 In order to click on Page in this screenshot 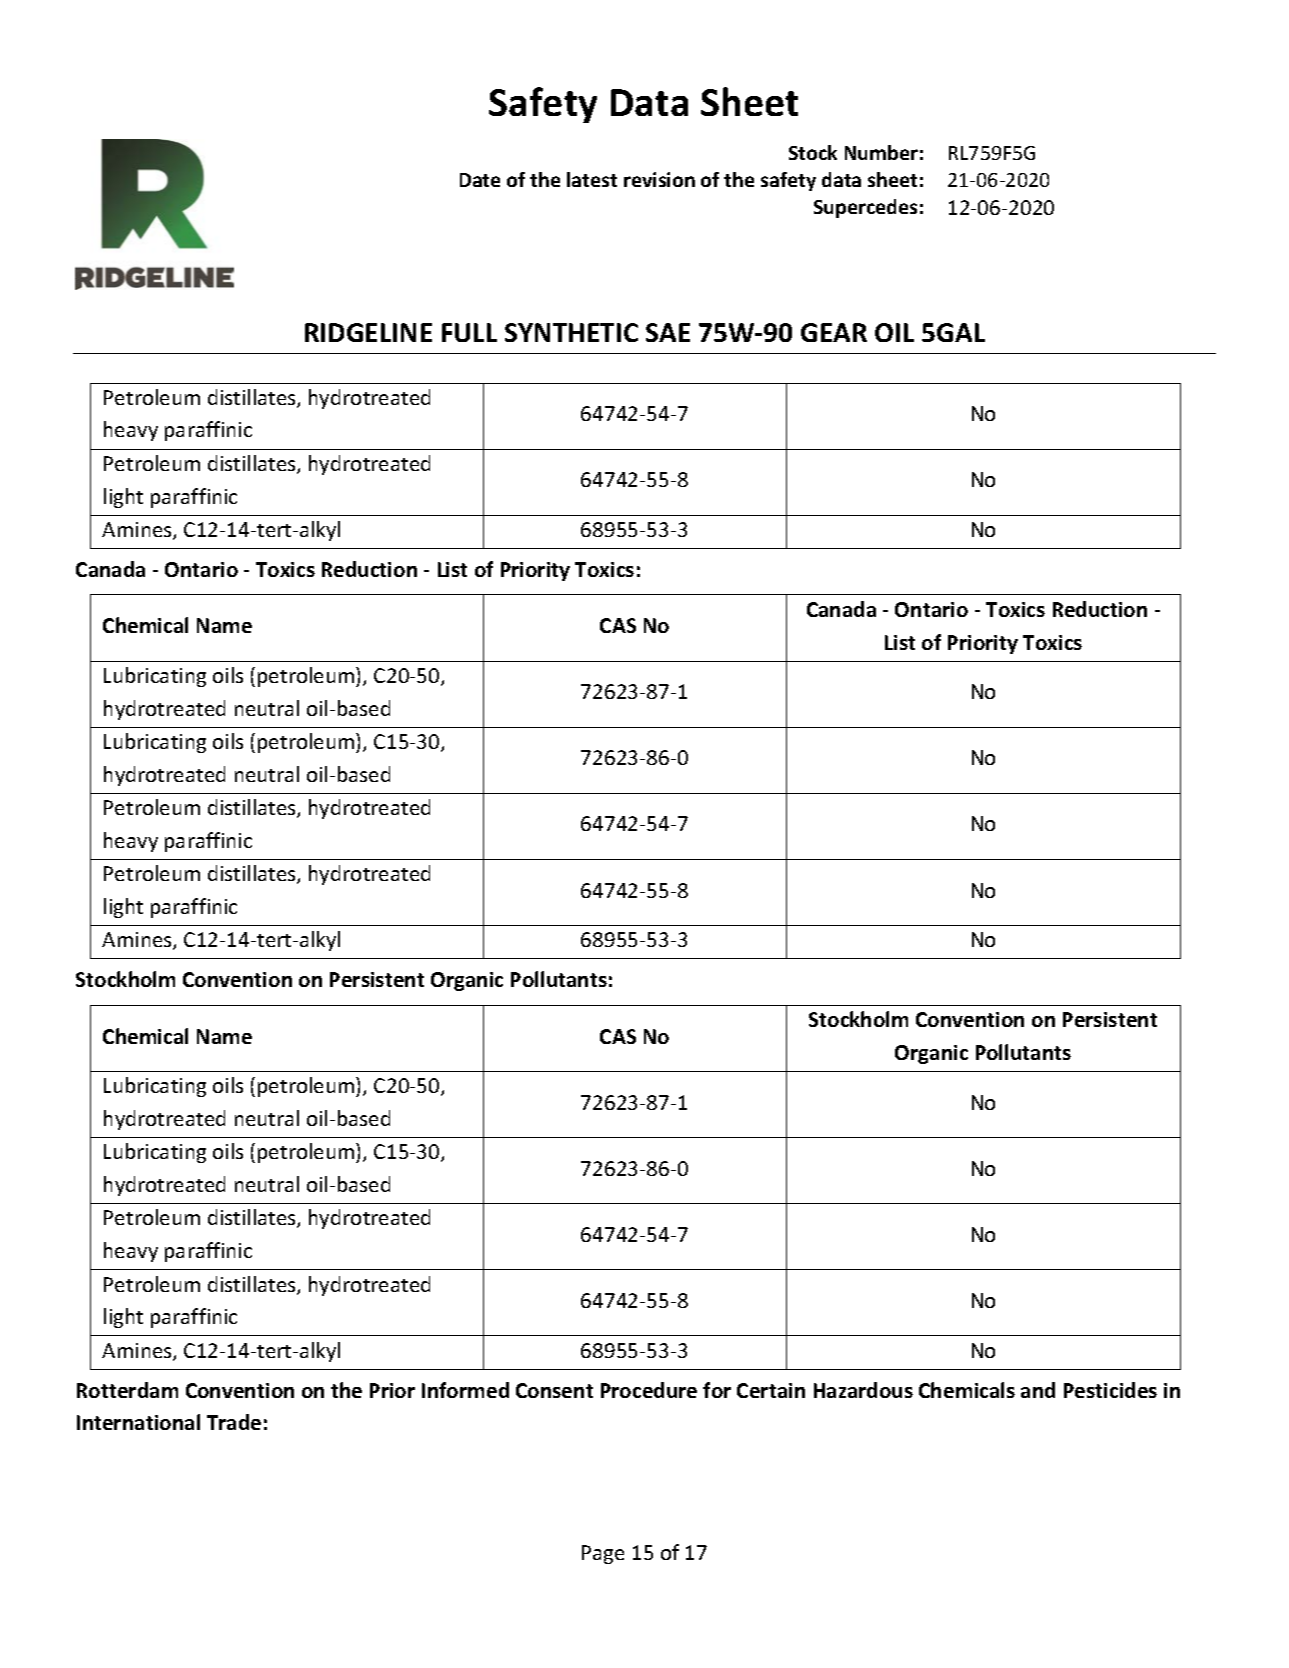, I will do `click(603, 1554)`.
